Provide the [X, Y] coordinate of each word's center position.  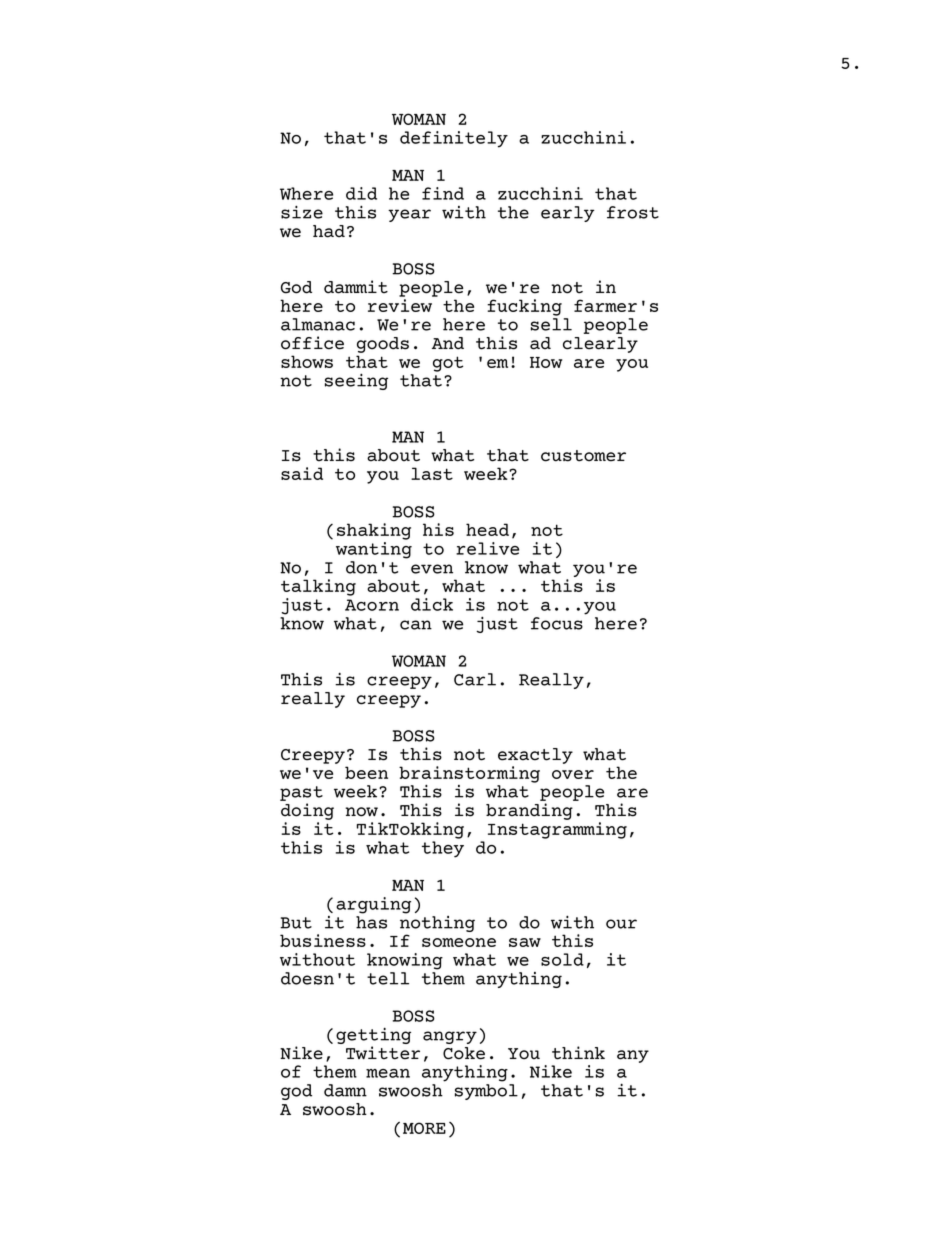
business [323, 940]
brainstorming [469, 774]
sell [551, 324]
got [448, 364]
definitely [454, 139]
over [573, 774]
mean [388, 1073]
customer [583, 456]
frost [633, 212]
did [361, 193]
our [621, 924]
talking [318, 587]
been [366, 772]
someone [459, 942]
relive [487, 548]
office [312, 343]
